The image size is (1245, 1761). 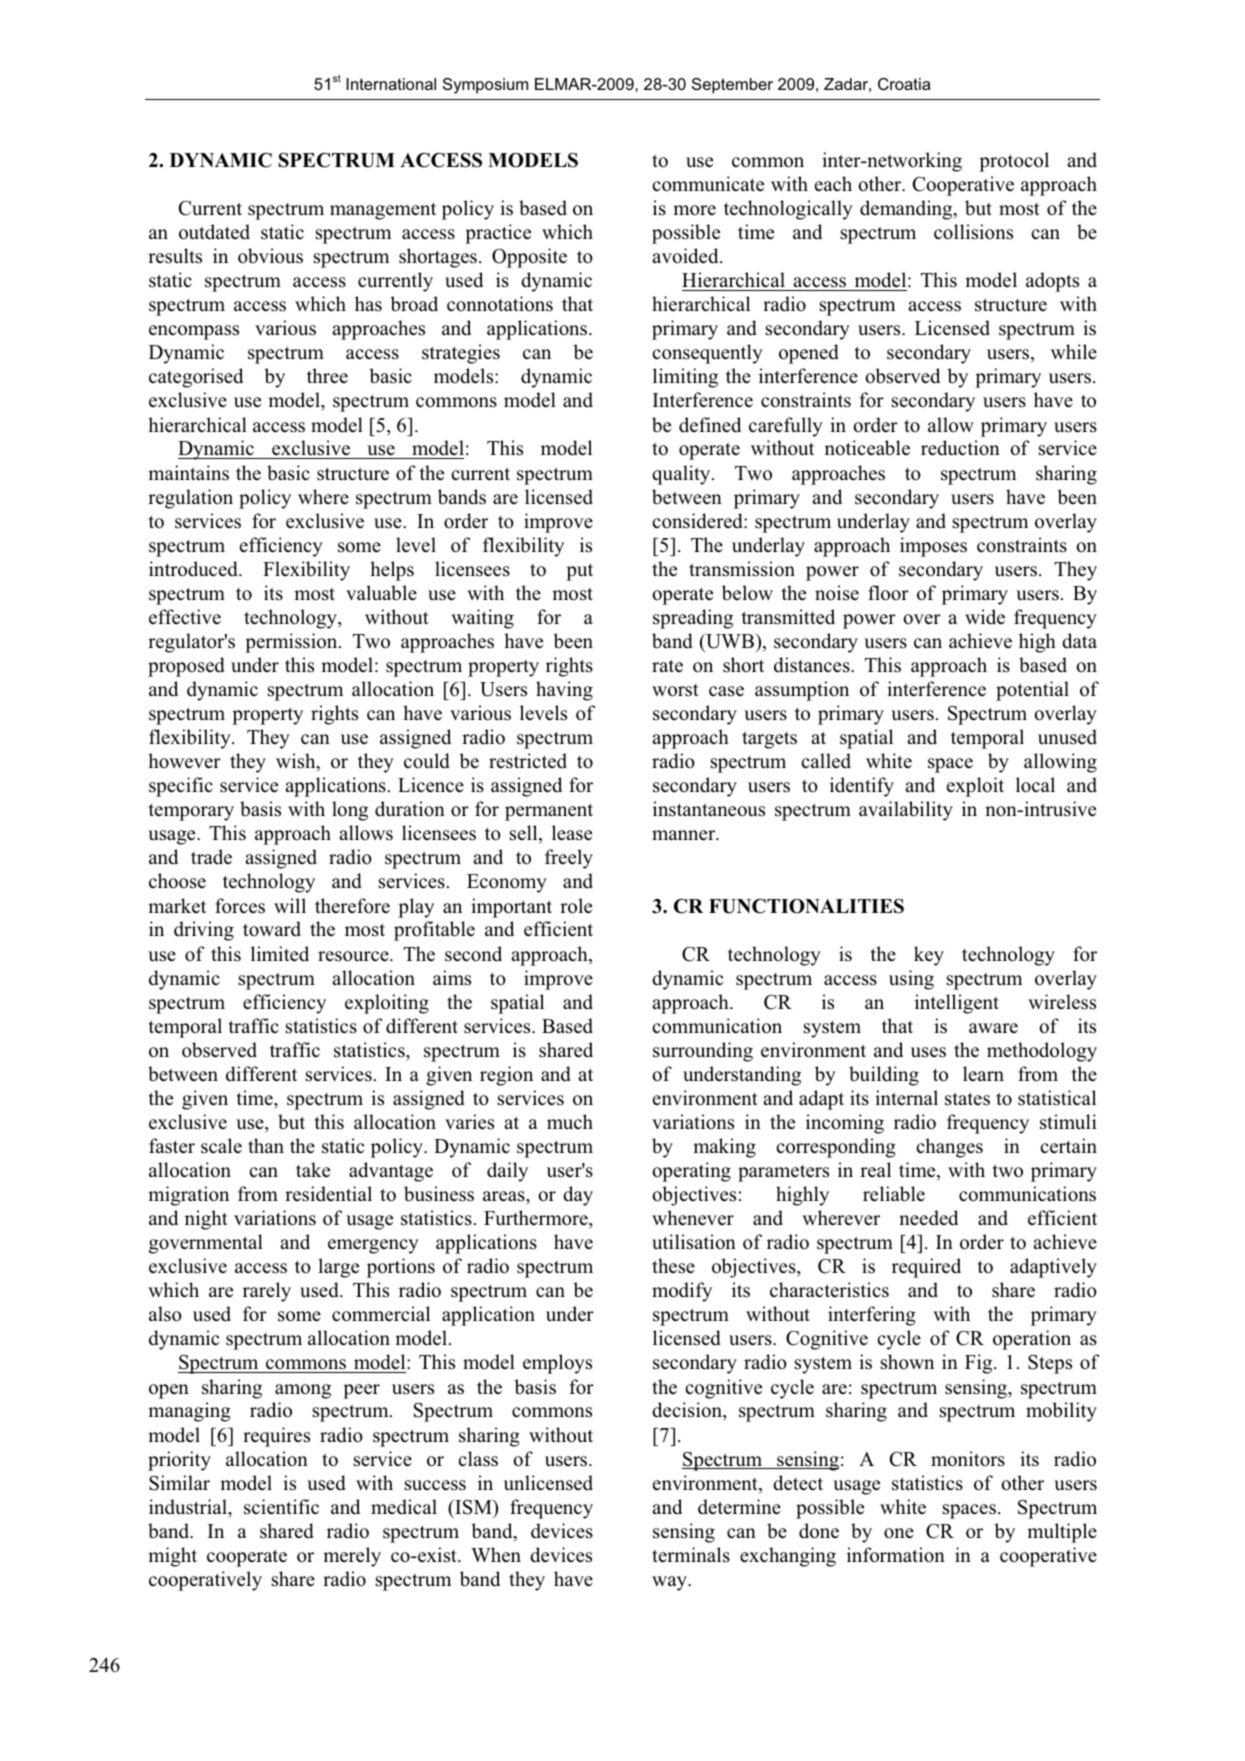 I want to click on communicate, so click(x=708, y=184).
